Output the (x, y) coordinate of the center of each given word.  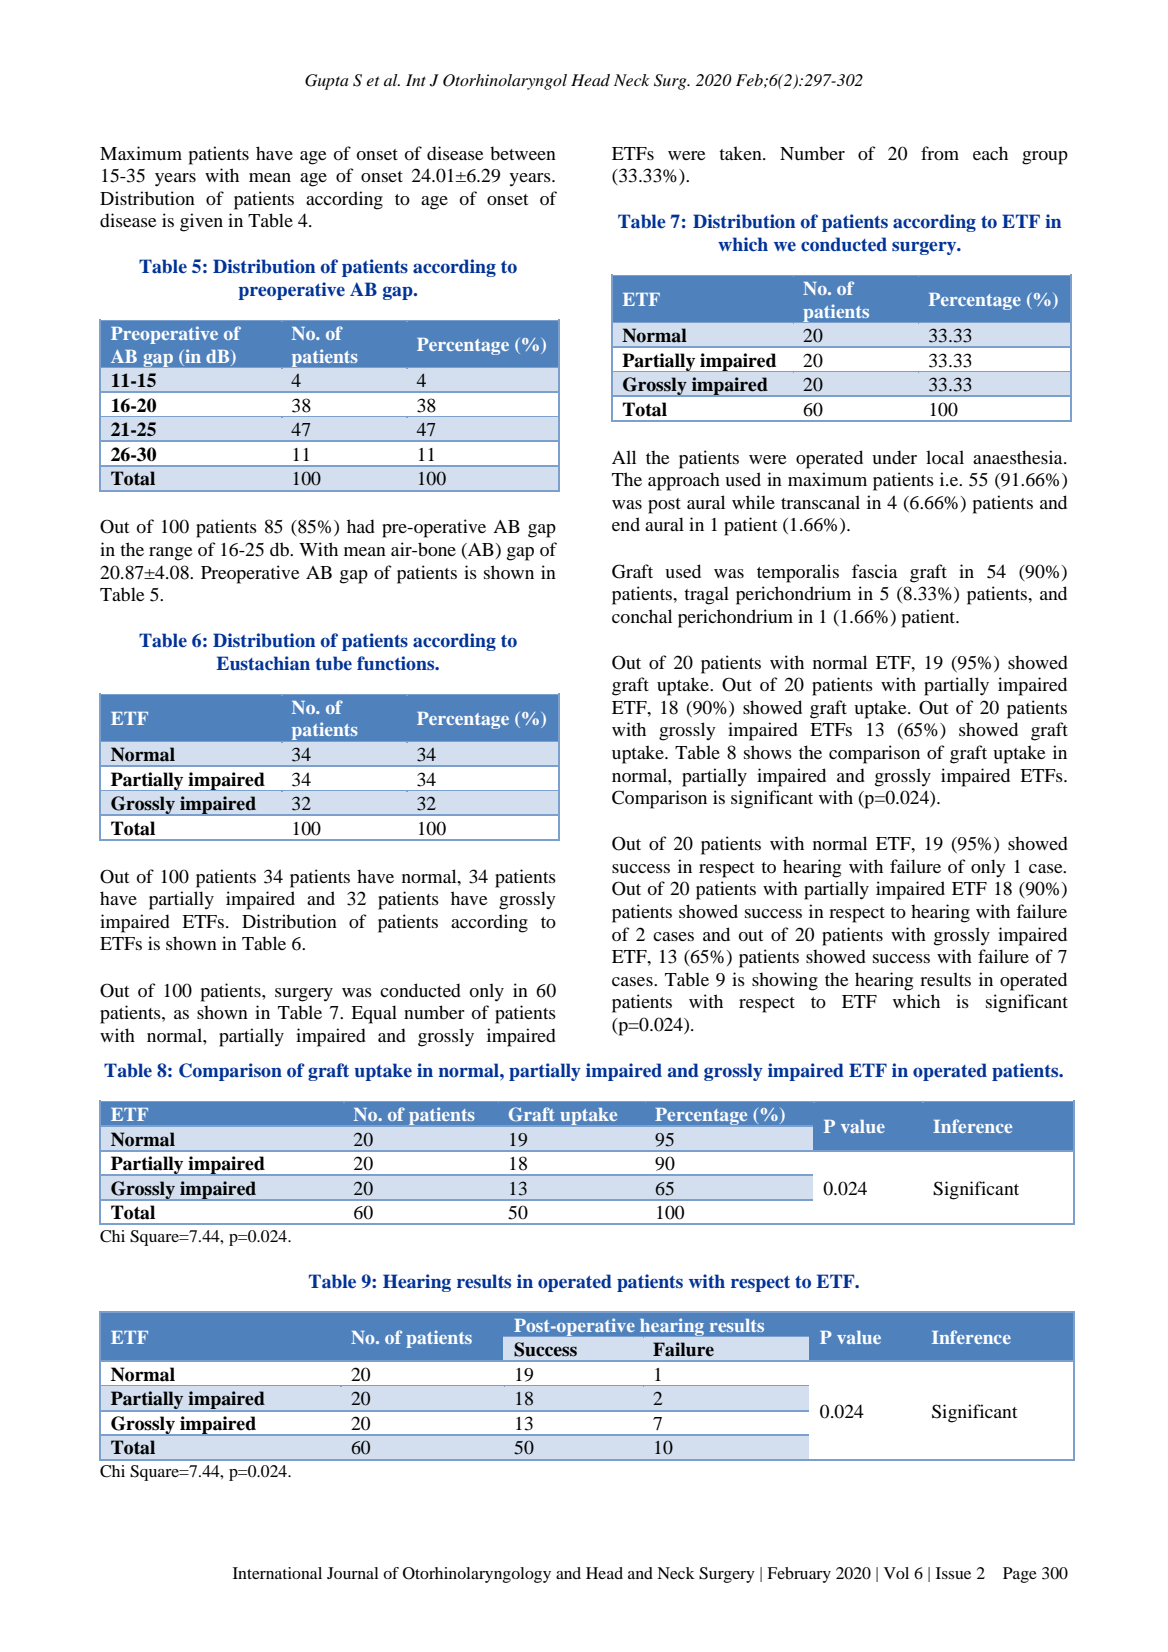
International (277, 1573)
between (523, 153)
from (940, 153)
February (799, 1575)
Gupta (326, 82)
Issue (953, 1573)
